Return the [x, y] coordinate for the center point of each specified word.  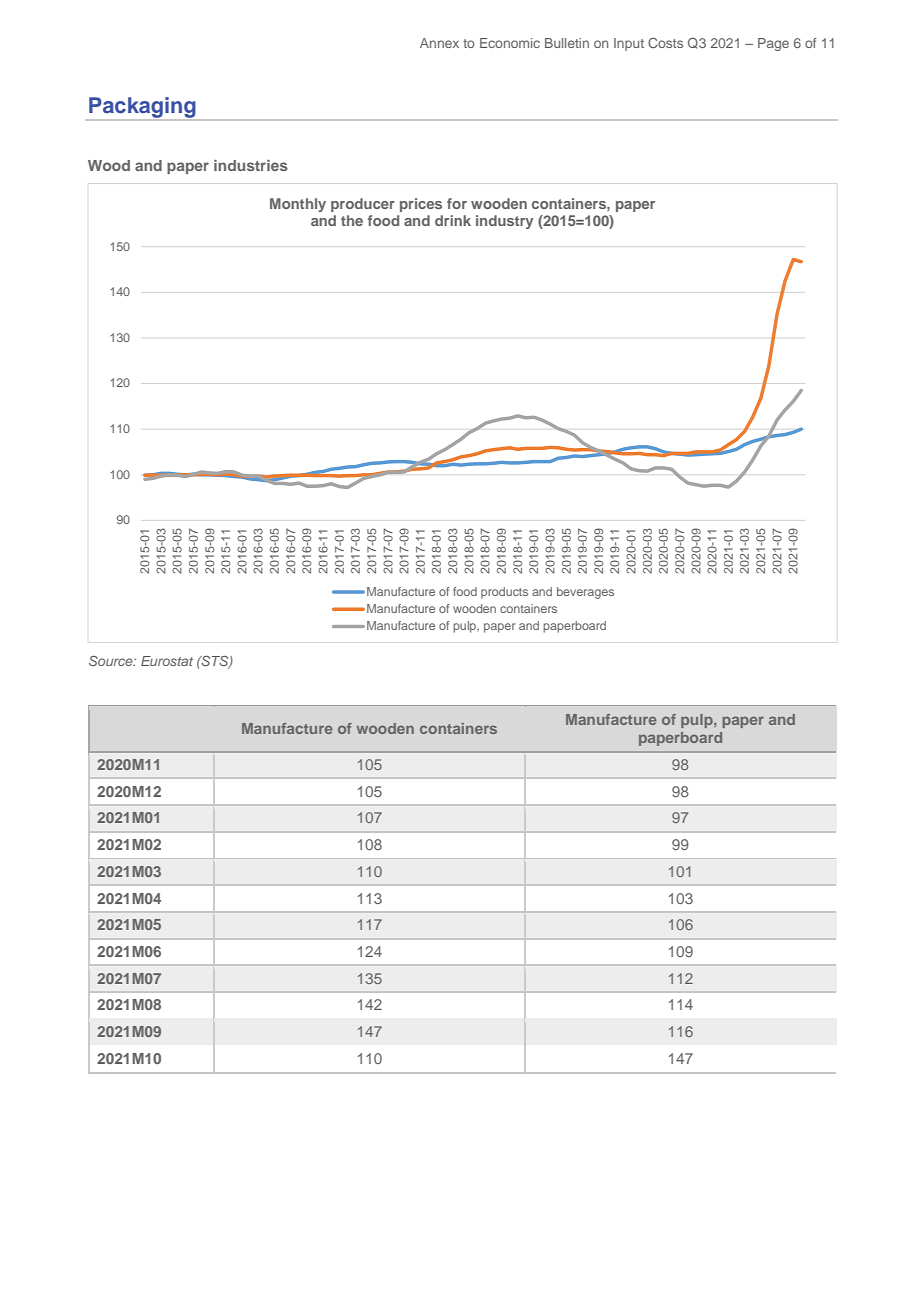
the [352, 220]
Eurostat [167, 661]
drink [453, 220]
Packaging [142, 108]
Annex [439, 43]
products [504, 593]
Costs [665, 43]
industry [504, 222]
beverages [585, 593]
